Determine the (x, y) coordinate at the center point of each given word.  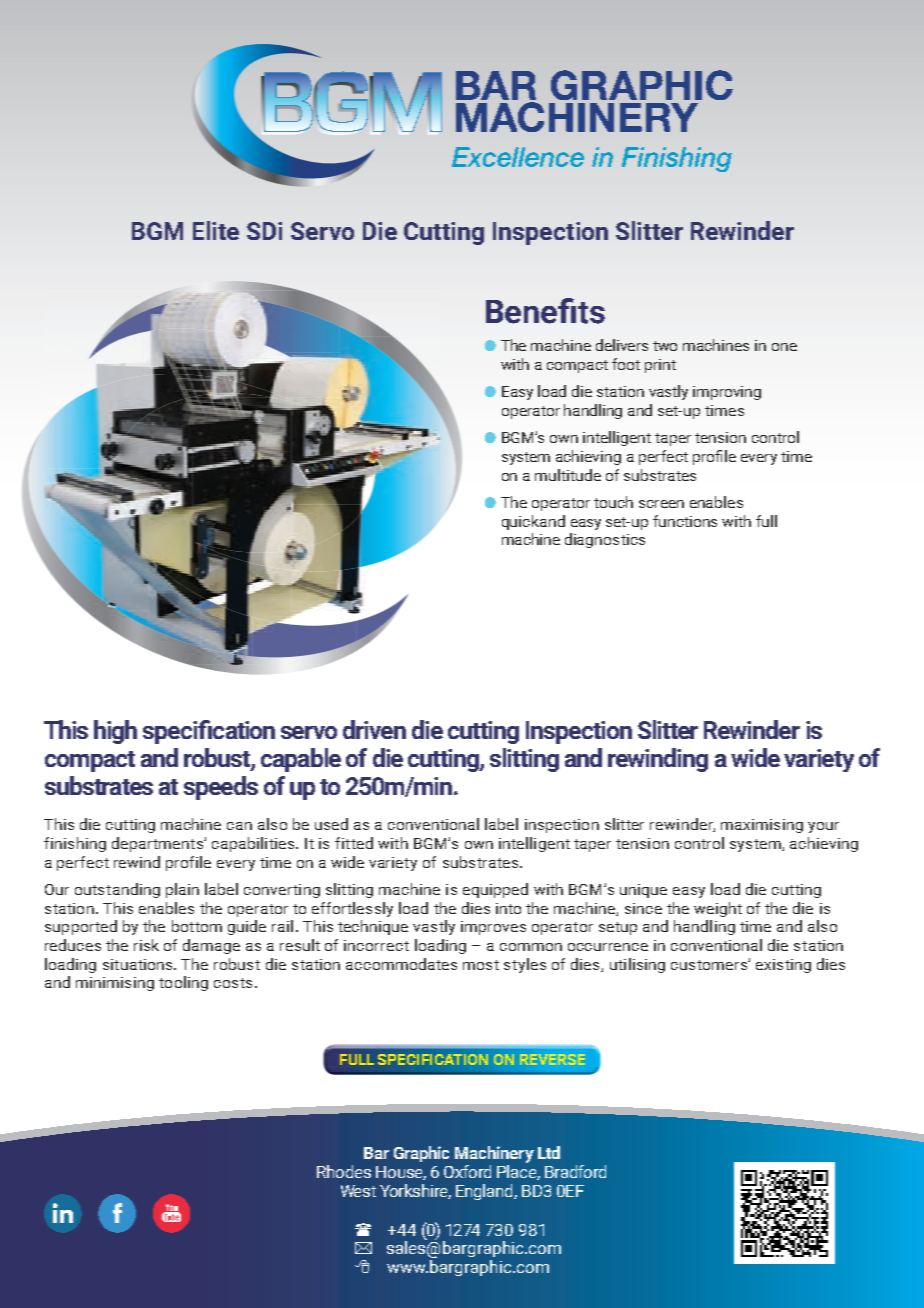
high (115, 732)
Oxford (467, 1171)
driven (374, 729)
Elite (216, 230)
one (784, 347)
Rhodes (344, 1171)
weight (718, 909)
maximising (762, 826)
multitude (568, 475)
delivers (622, 345)
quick (520, 522)
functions (685, 521)
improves (493, 928)
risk (146, 945)
